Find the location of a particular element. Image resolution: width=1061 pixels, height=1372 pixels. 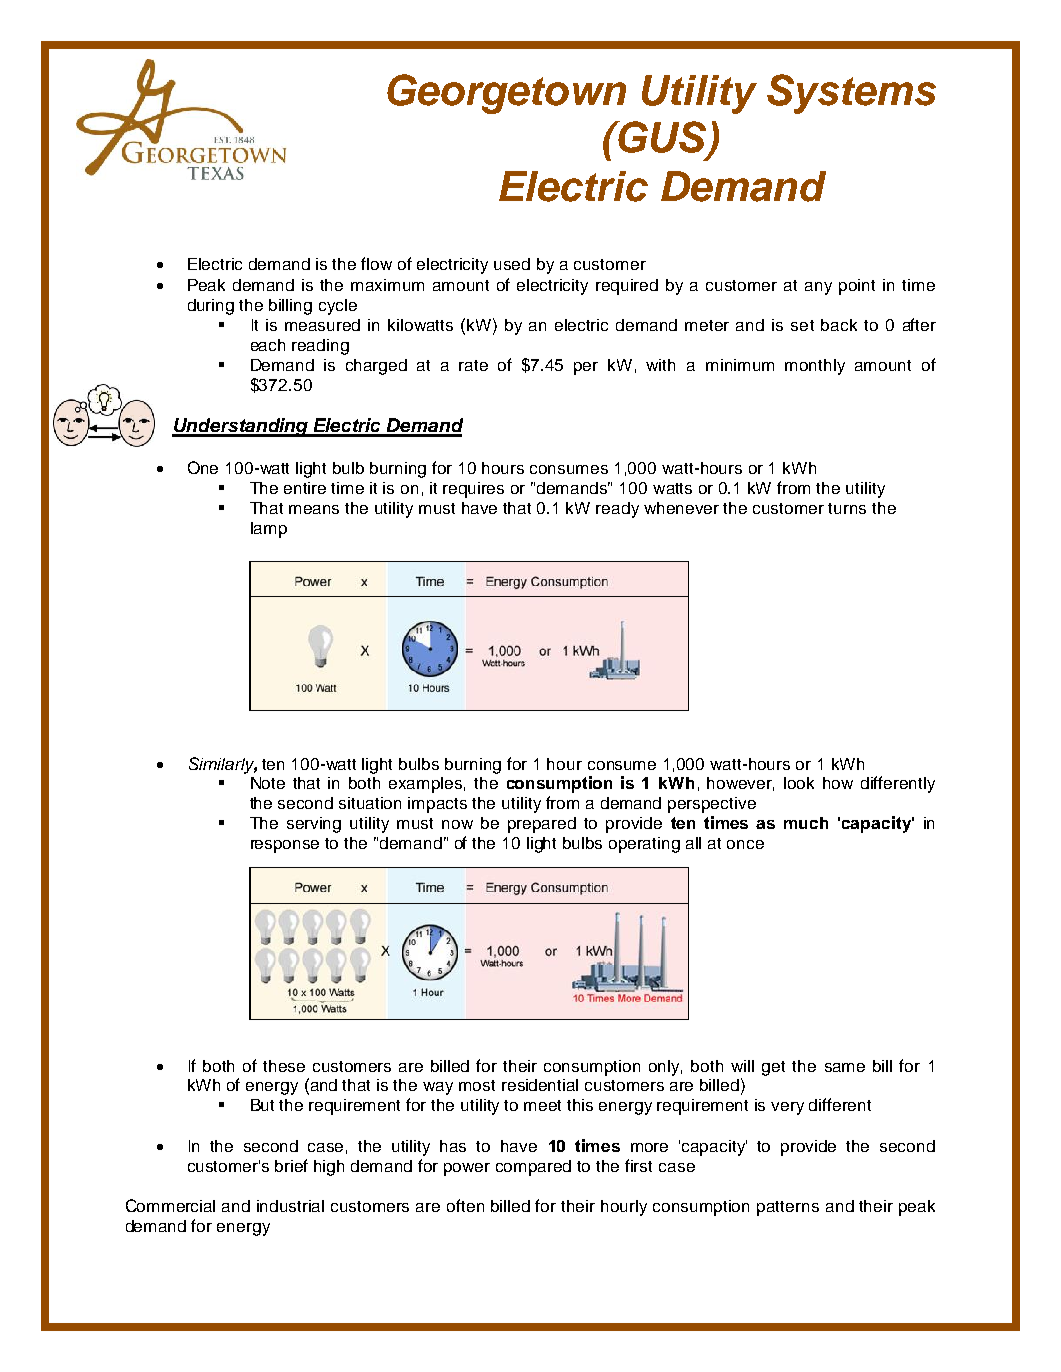

monthly is located at coordinates (815, 367).
